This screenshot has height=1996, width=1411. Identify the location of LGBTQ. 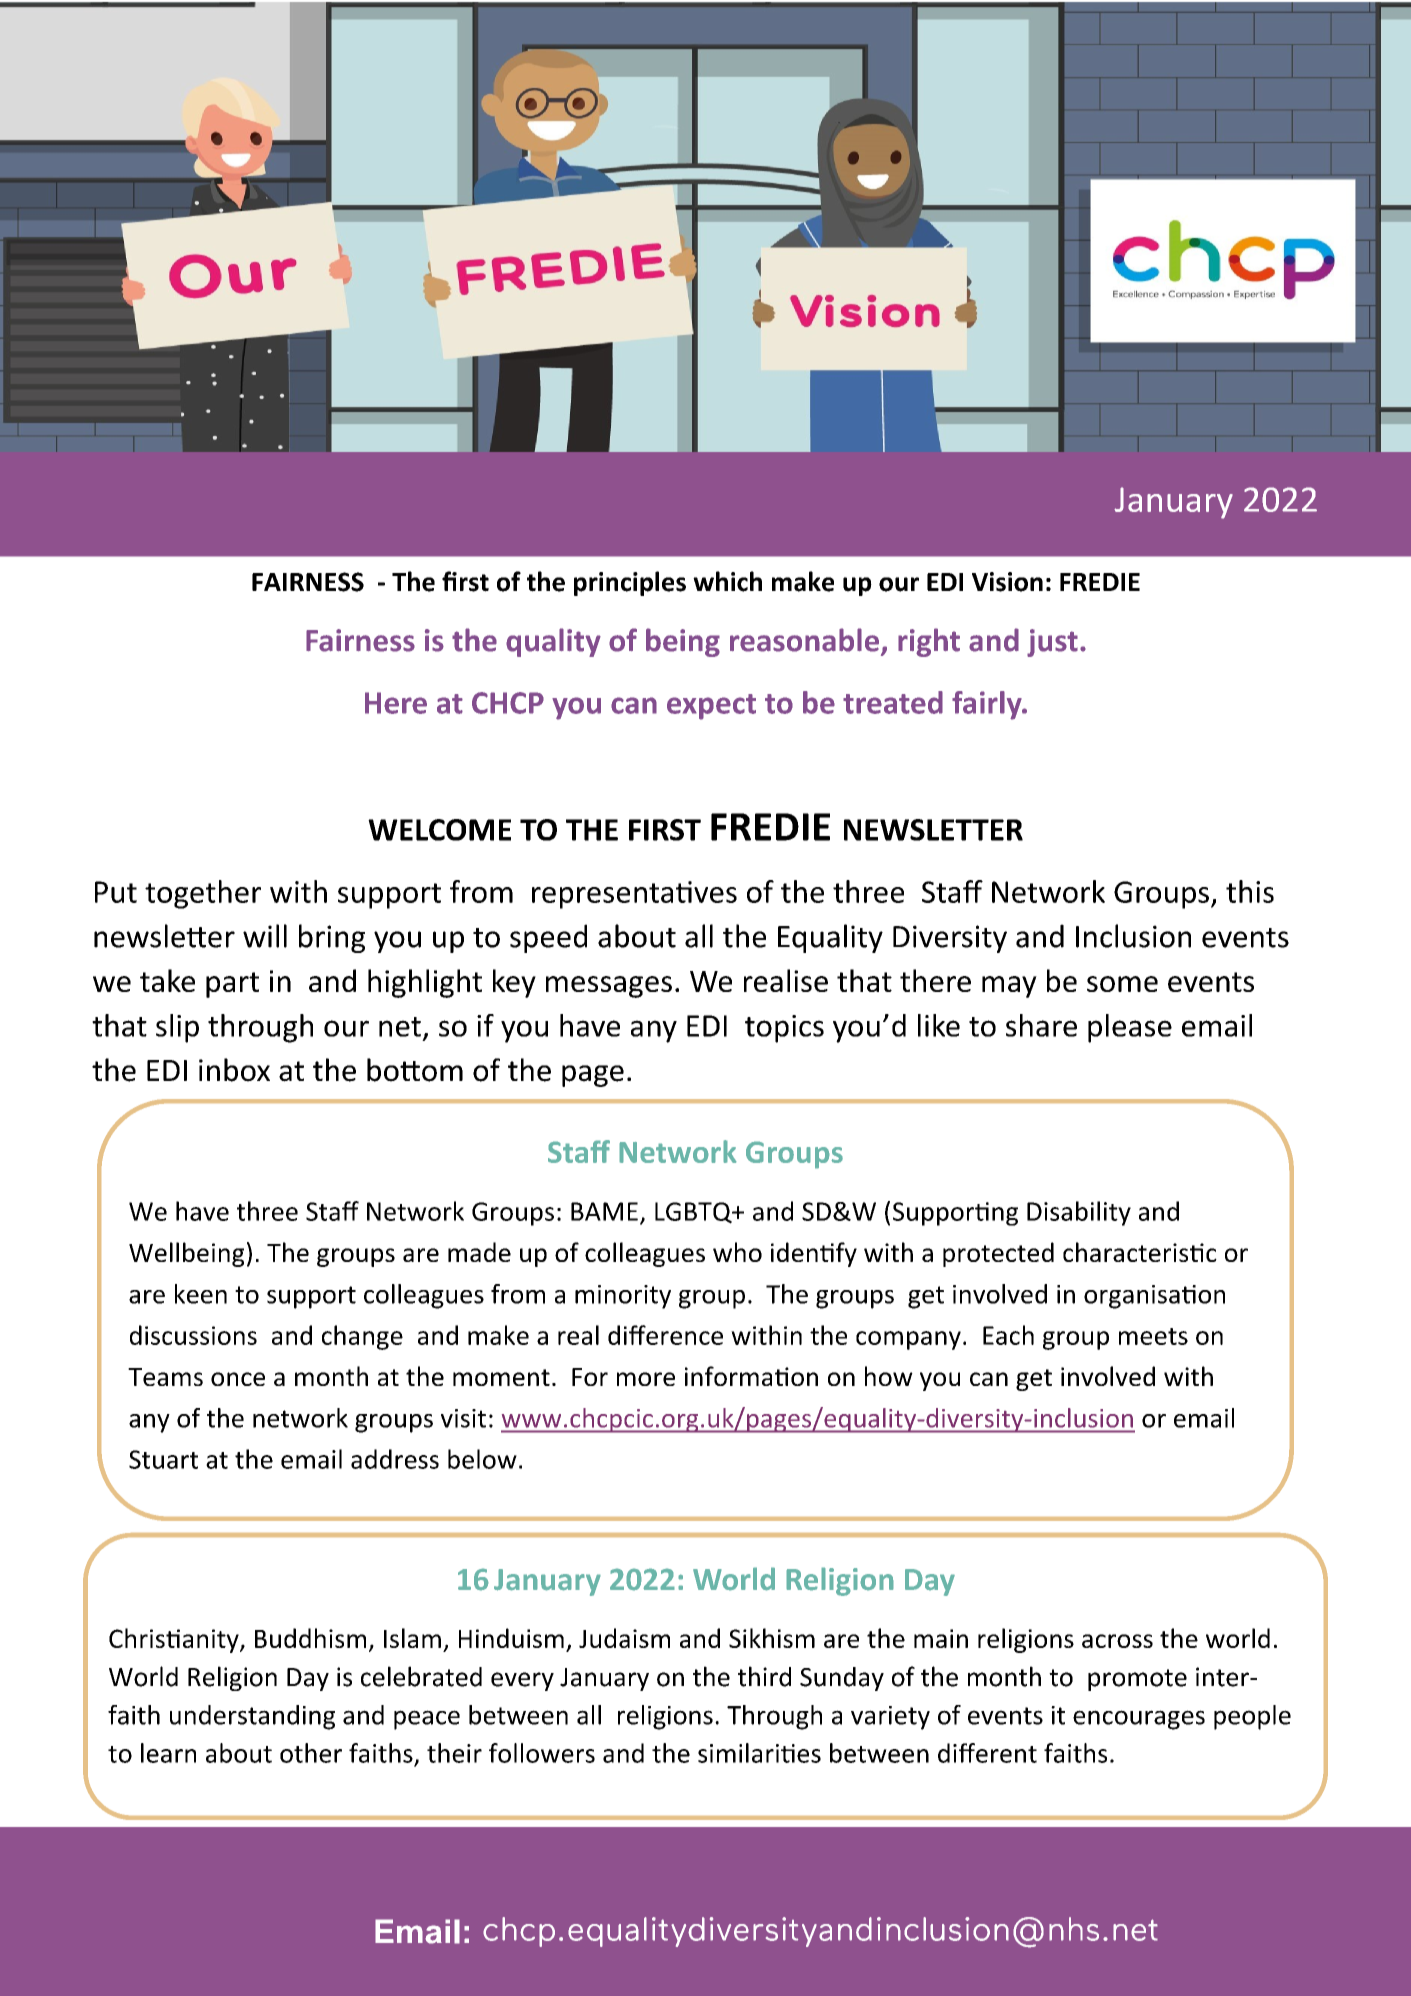
(694, 1213).
